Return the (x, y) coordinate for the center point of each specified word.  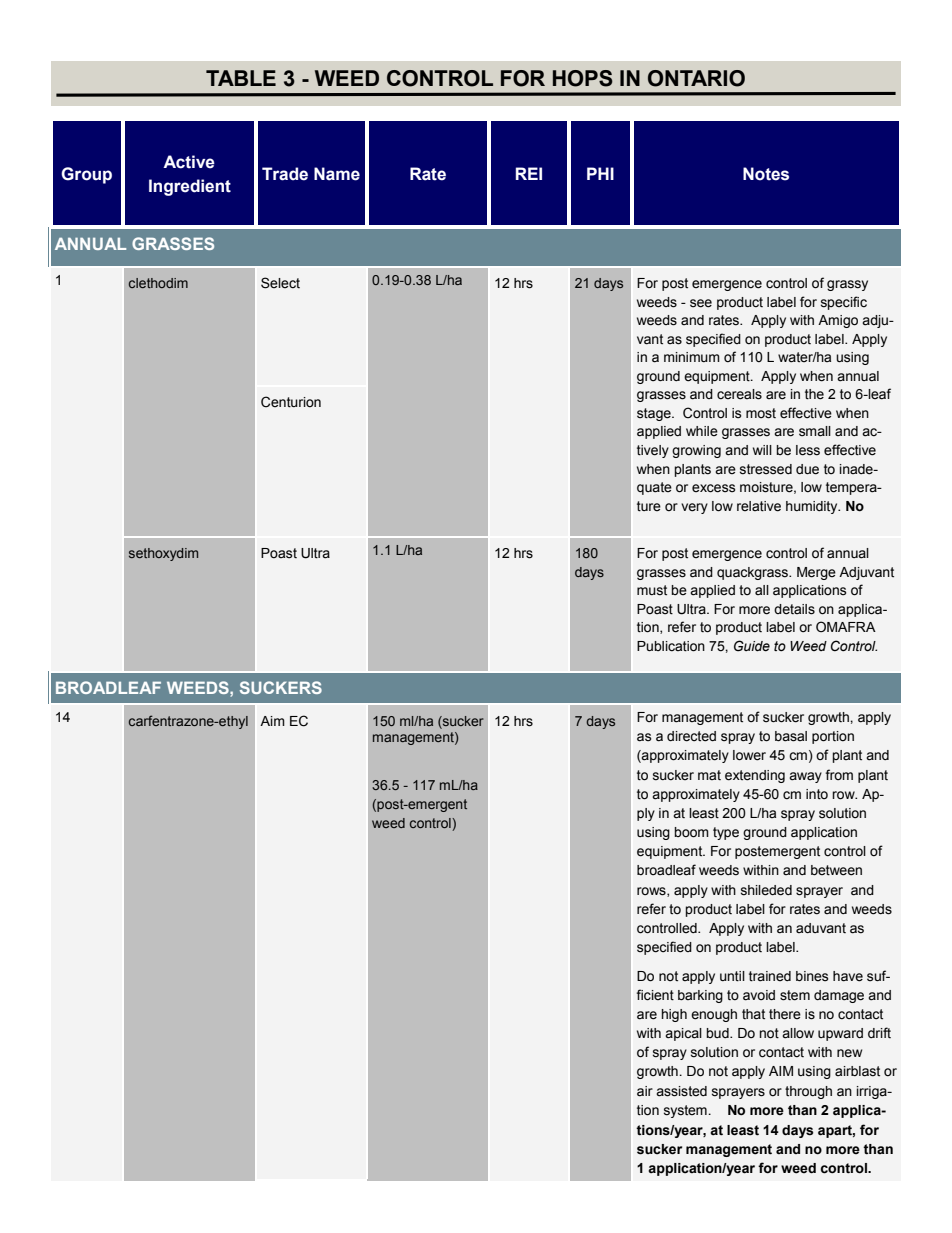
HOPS (583, 78)
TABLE (241, 78)
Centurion (291, 402)
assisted (681, 1091)
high (674, 1015)
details (794, 609)
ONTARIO (696, 78)
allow (798, 1033)
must (652, 590)
